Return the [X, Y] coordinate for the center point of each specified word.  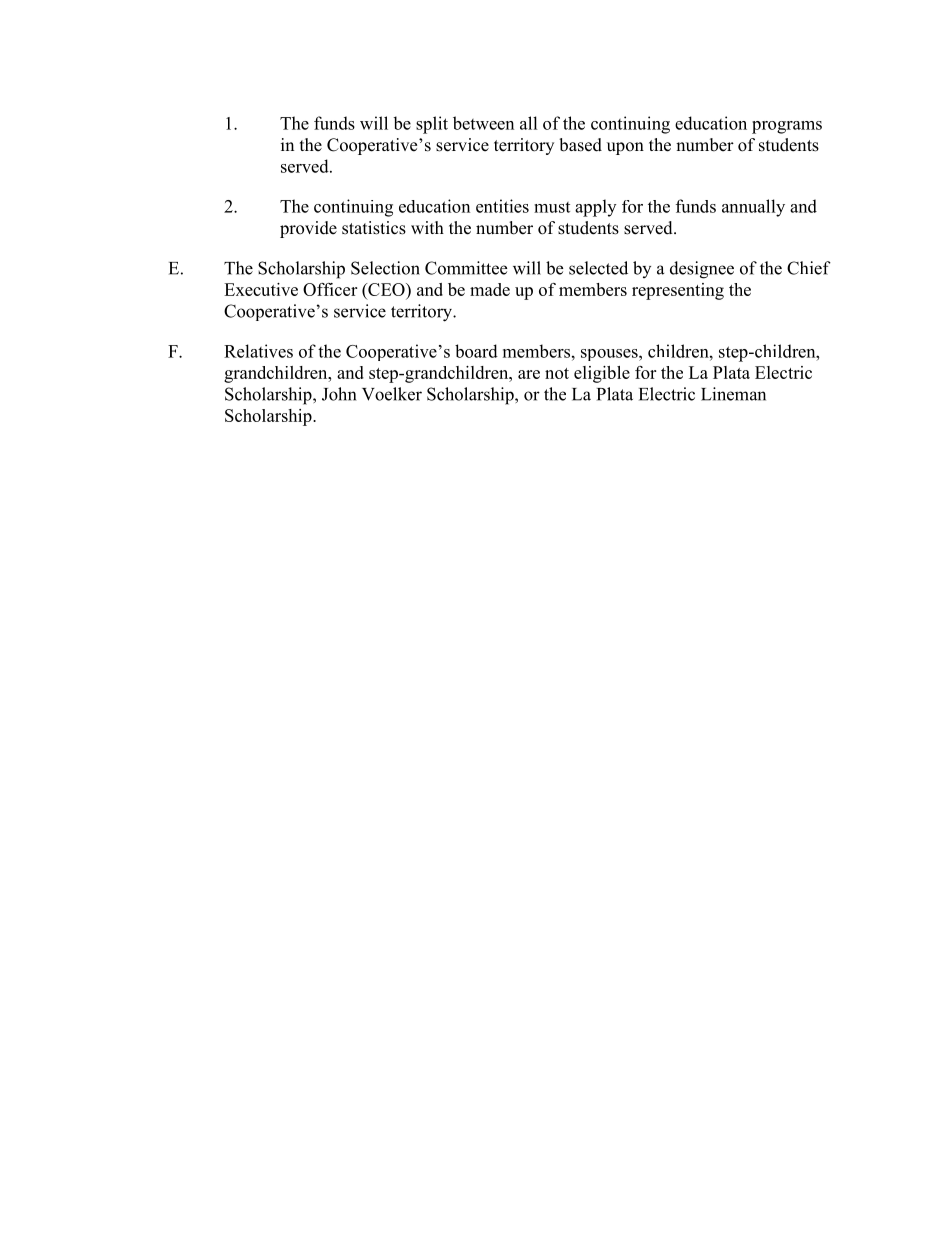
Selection [385, 268]
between [483, 123]
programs [787, 127]
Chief [809, 268]
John [339, 394]
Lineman [733, 394]
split [432, 125]
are [529, 374]
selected [598, 268]
